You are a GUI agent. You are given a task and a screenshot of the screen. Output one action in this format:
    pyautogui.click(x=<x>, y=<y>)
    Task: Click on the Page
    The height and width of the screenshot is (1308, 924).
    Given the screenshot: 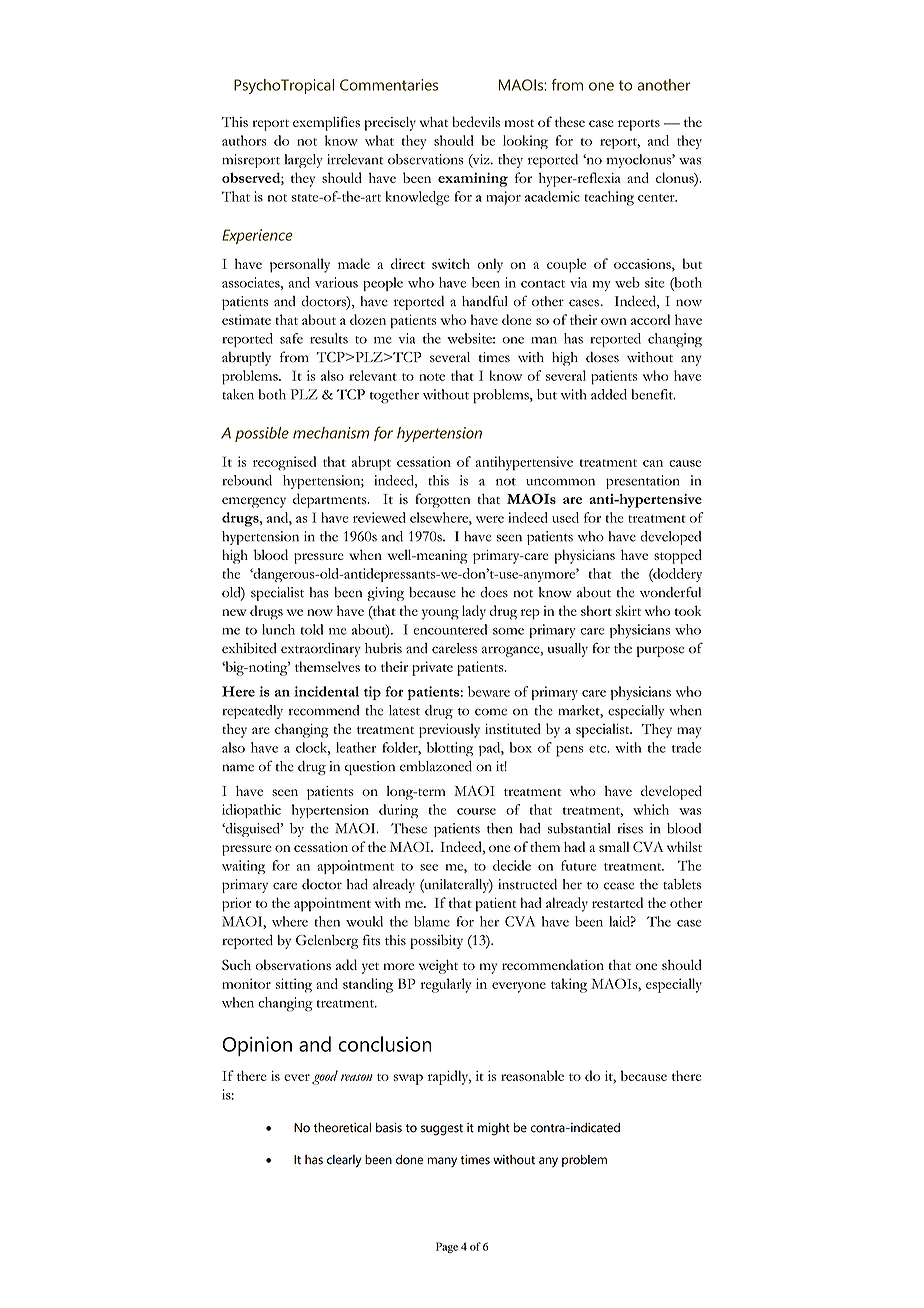 What is the action you would take?
    pyautogui.click(x=447, y=1247)
